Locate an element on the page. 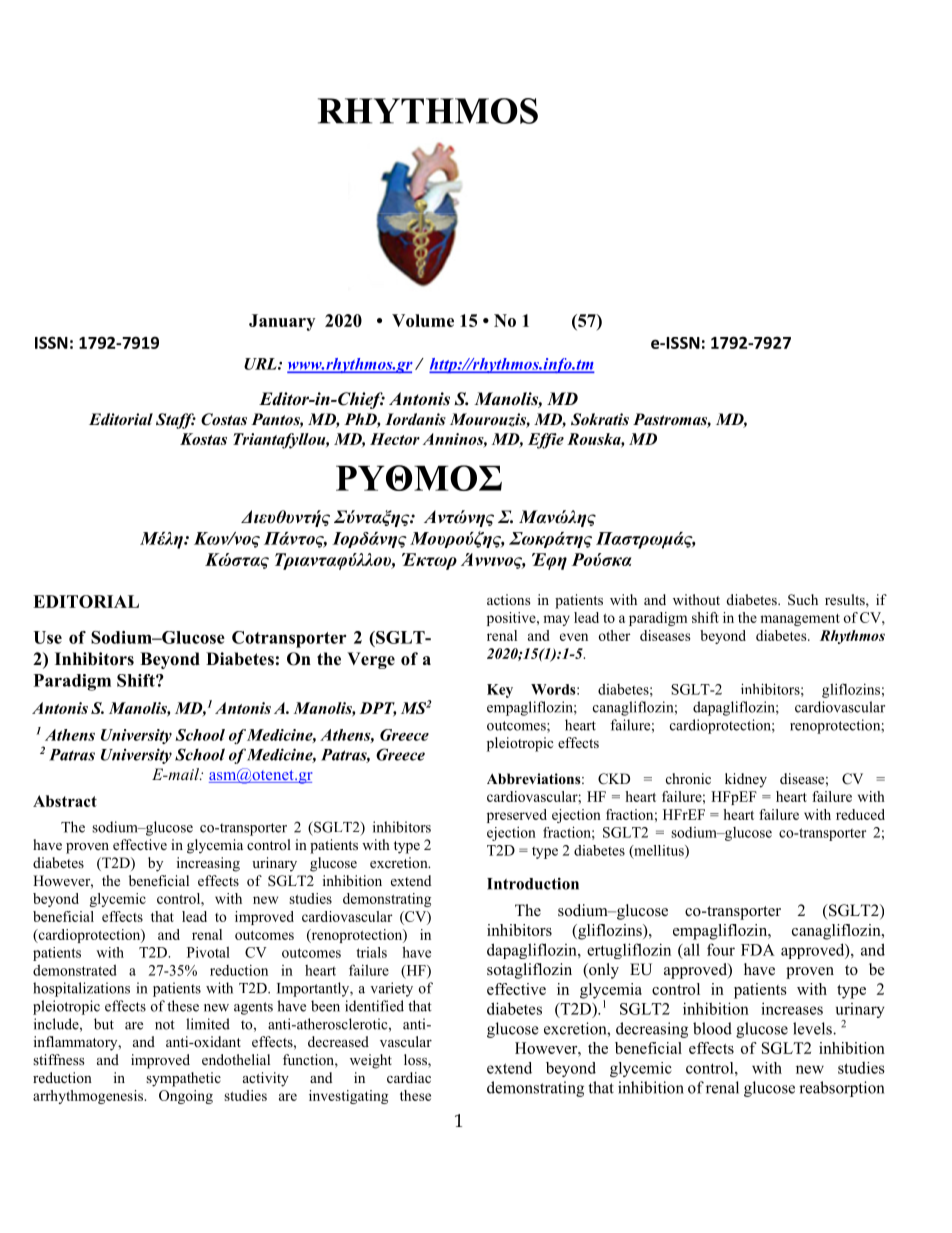 The image size is (952, 1233). cardiac is located at coordinates (409, 1077).
